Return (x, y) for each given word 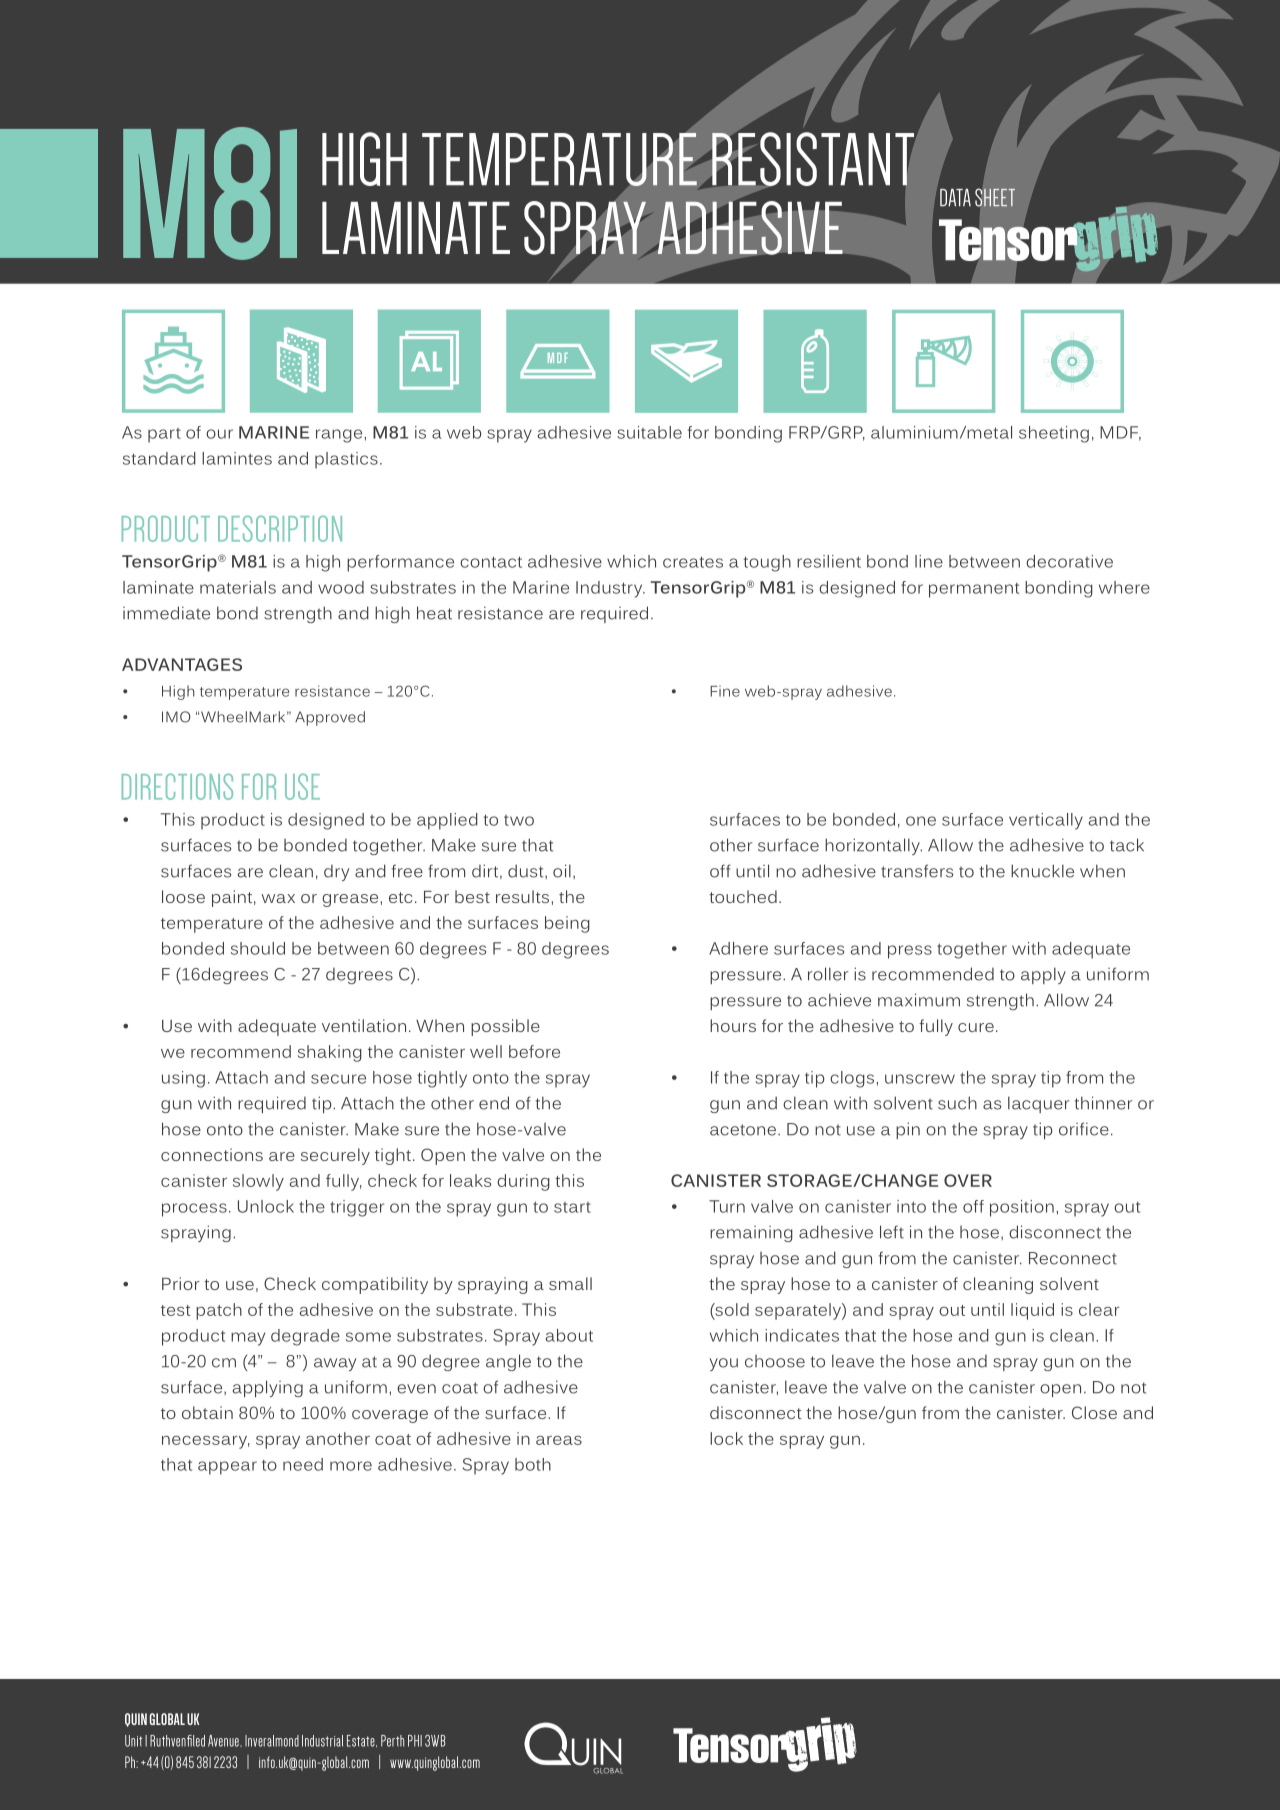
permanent (974, 590)
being (567, 924)
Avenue (224, 1741)
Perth (392, 1741)
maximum (919, 1000)
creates (693, 562)
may (248, 1339)
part (164, 435)
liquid (1032, 1311)
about (569, 1335)
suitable (649, 432)
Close (1094, 1412)
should (258, 948)
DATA (955, 197)
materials (238, 587)
